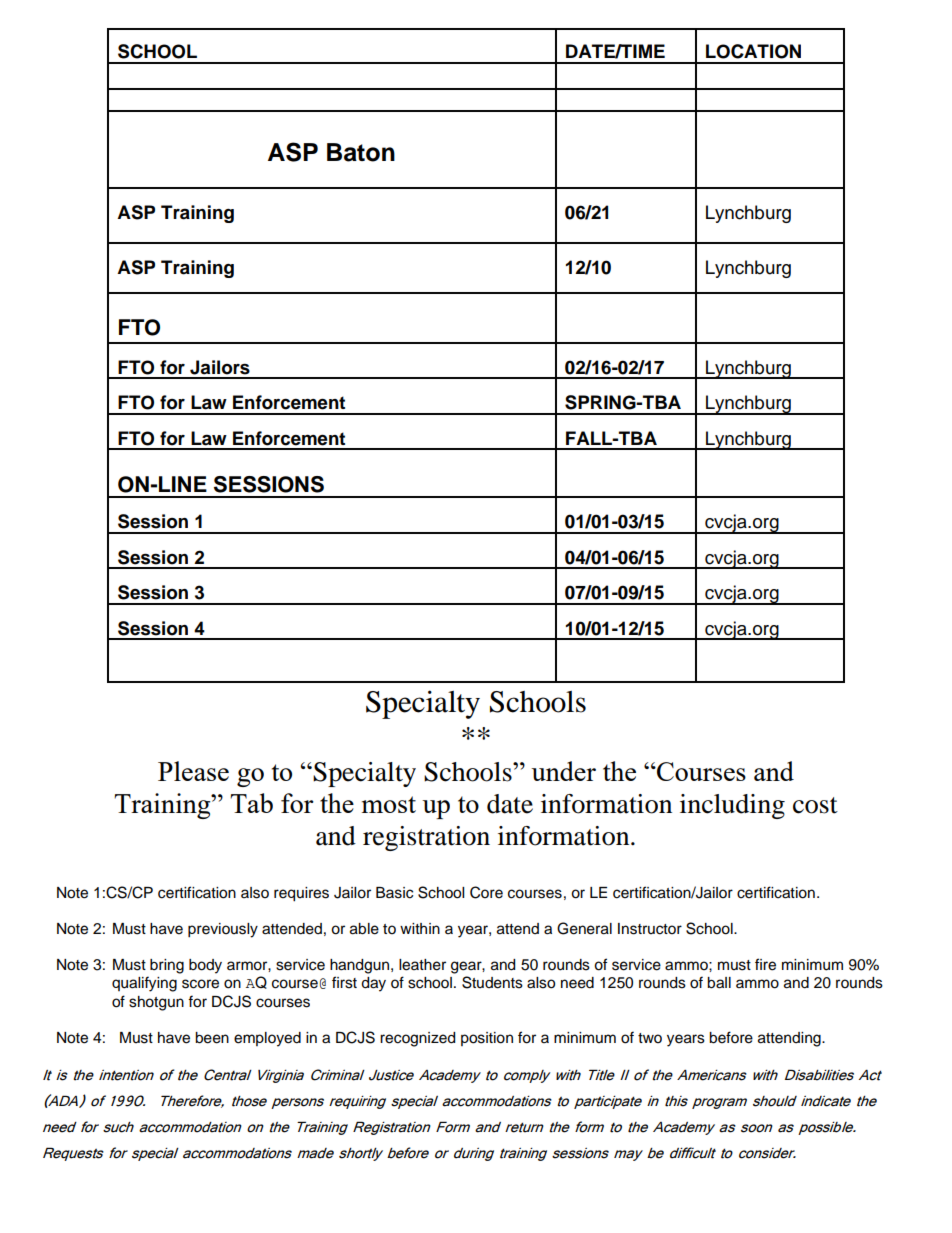  I want to click on including, so click(732, 806).
